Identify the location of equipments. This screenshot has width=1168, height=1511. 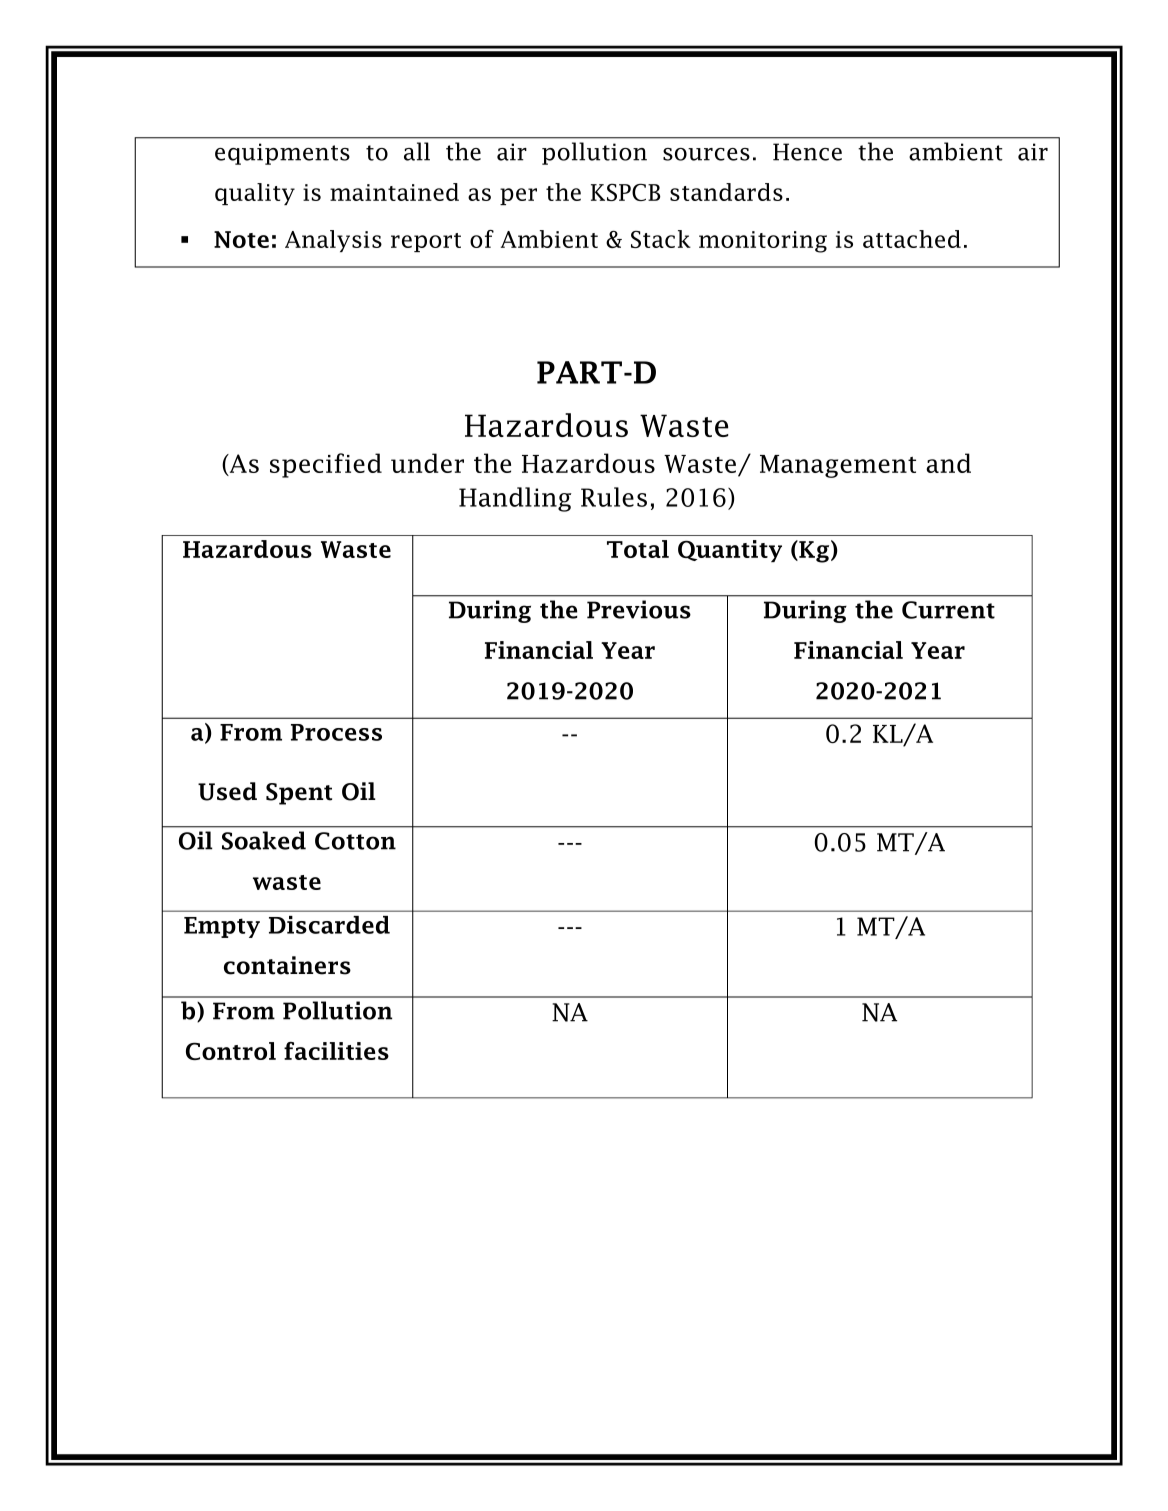
(282, 154).
